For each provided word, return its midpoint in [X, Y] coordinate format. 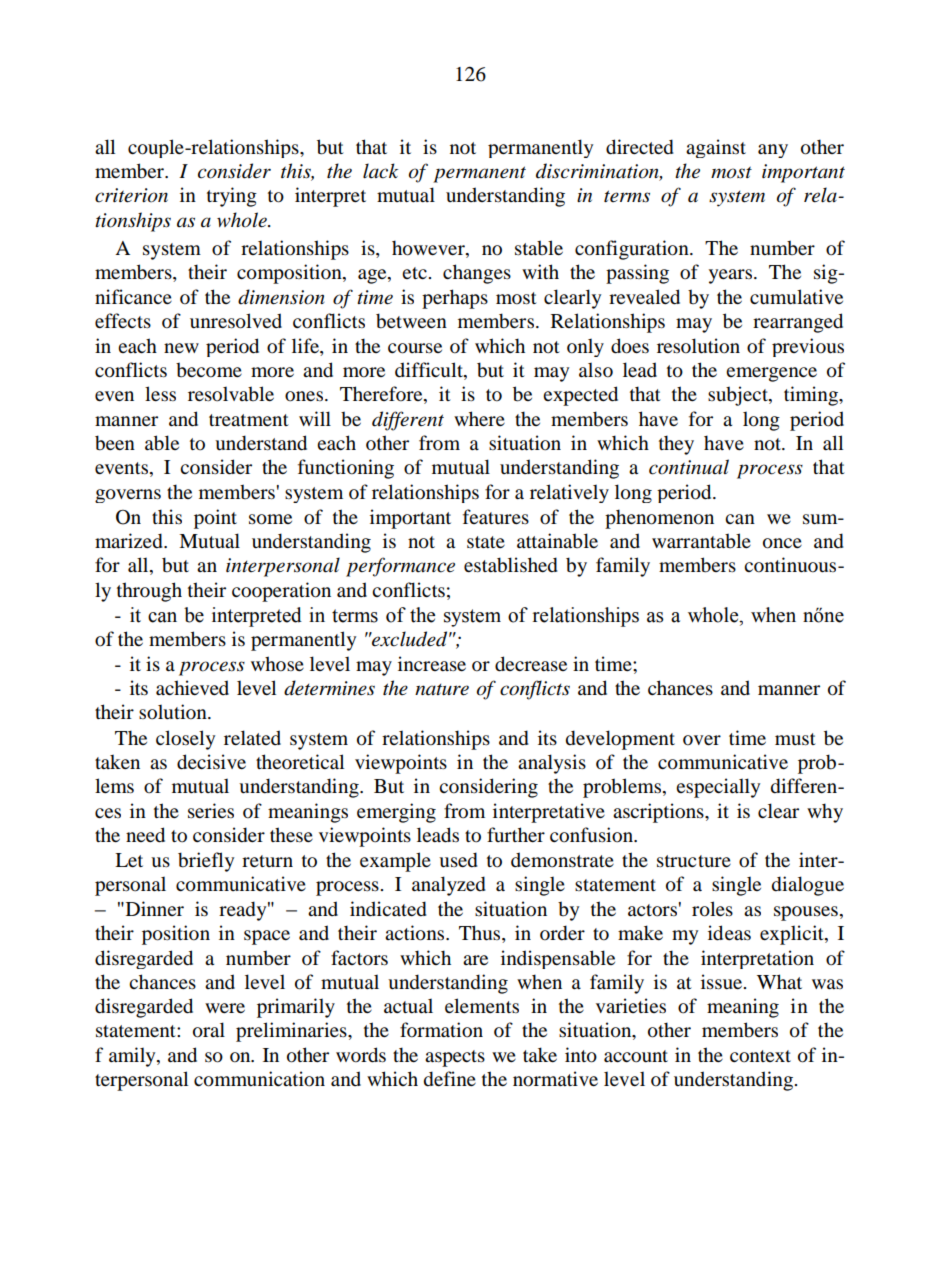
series [211, 811]
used [458, 860]
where [479, 419]
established [511, 565]
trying [232, 197]
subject [739, 396]
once [782, 543]
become [209, 370]
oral [209, 1030]
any [773, 151]
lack [380, 171]
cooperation [281, 592]
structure [694, 861]
